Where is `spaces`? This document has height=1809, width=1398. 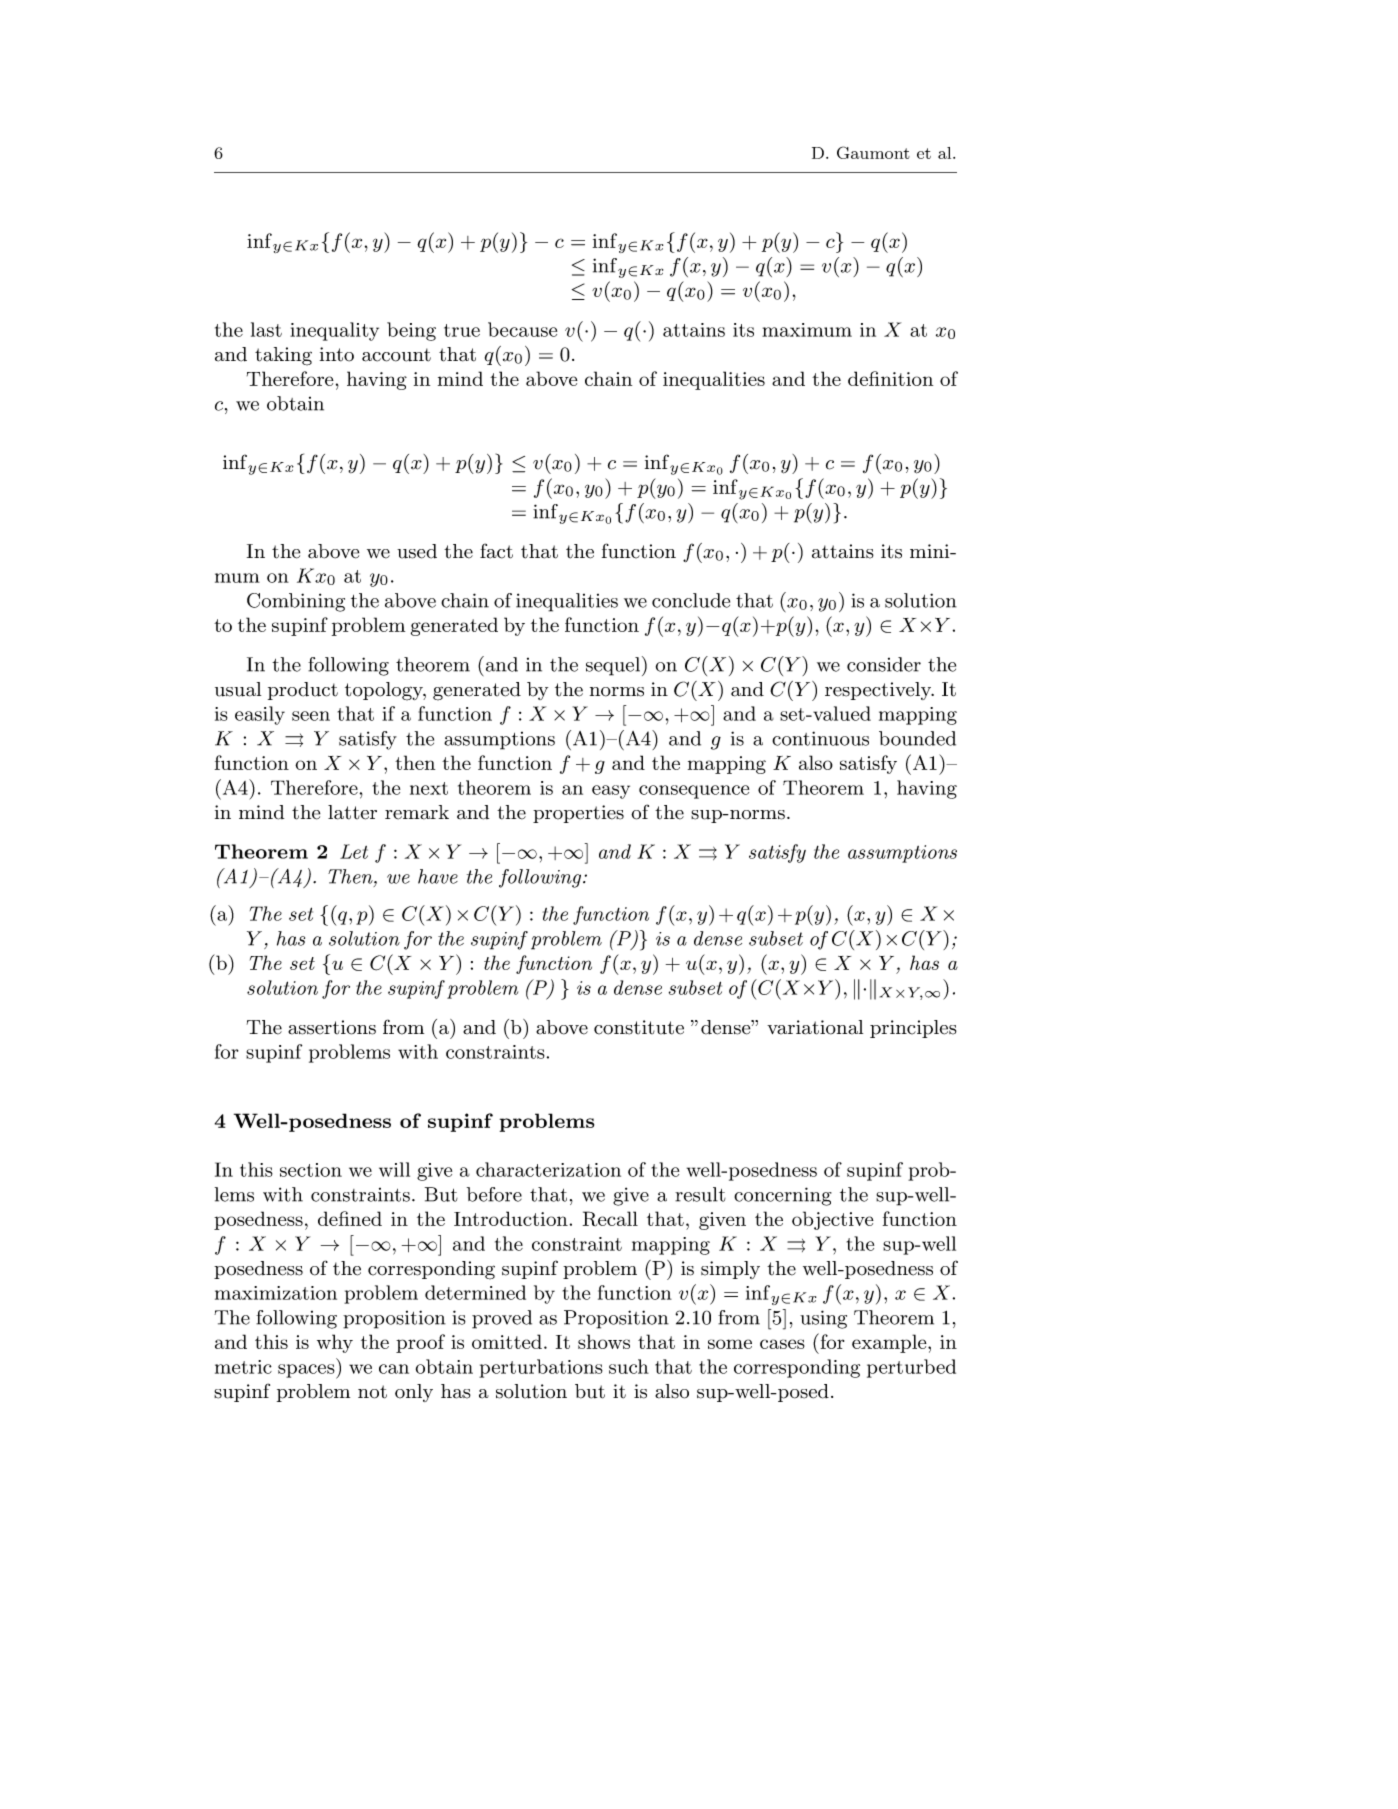
spaces is located at coordinates (307, 1371).
